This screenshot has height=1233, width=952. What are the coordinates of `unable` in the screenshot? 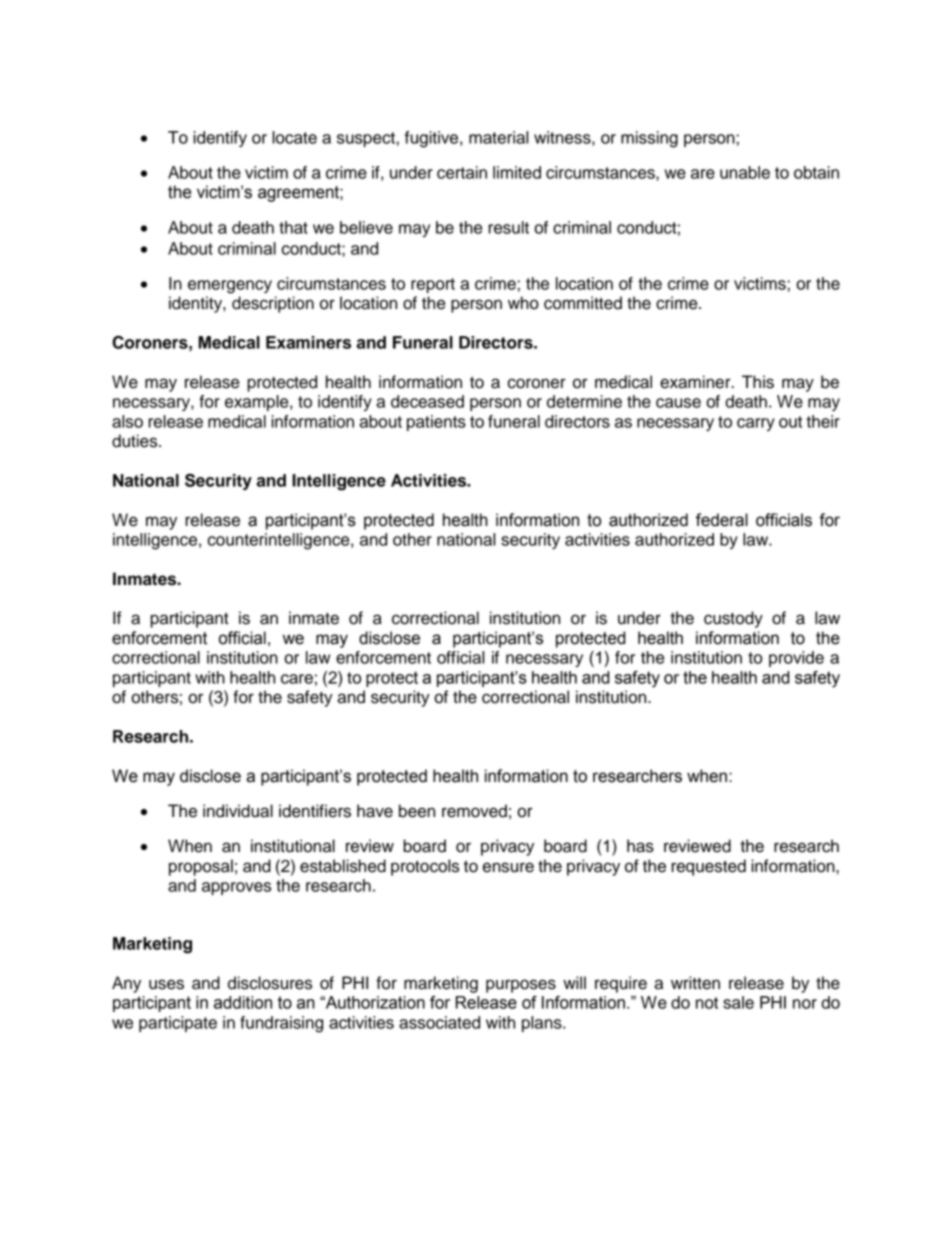 It's located at (745, 172).
